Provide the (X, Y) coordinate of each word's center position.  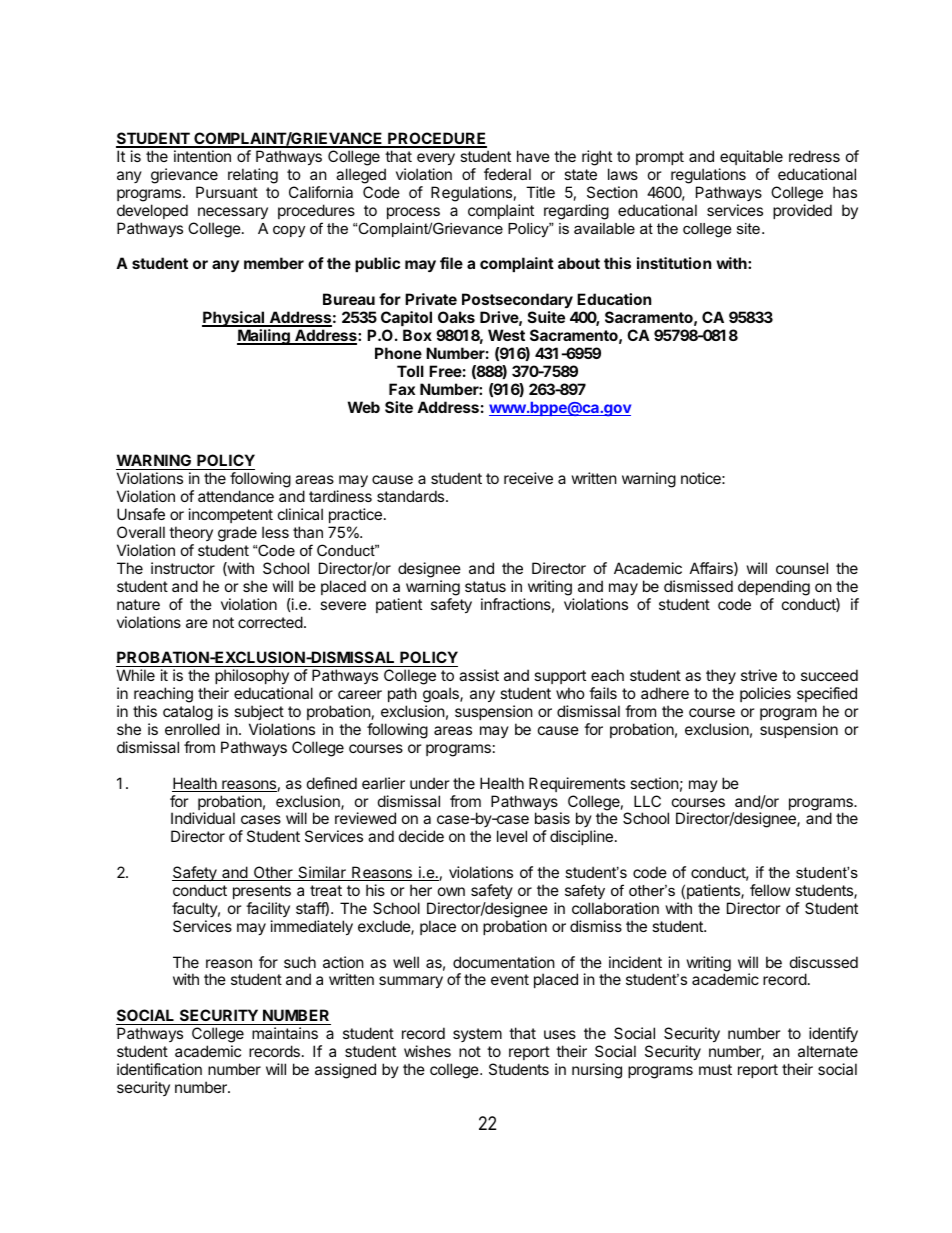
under (430, 783)
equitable (751, 157)
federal (507, 174)
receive (528, 478)
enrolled (192, 729)
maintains (285, 1033)
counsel (802, 568)
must (715, 1069)
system (477, 1035)
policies (765, 694)
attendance (236, 496)
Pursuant (227, 192)
